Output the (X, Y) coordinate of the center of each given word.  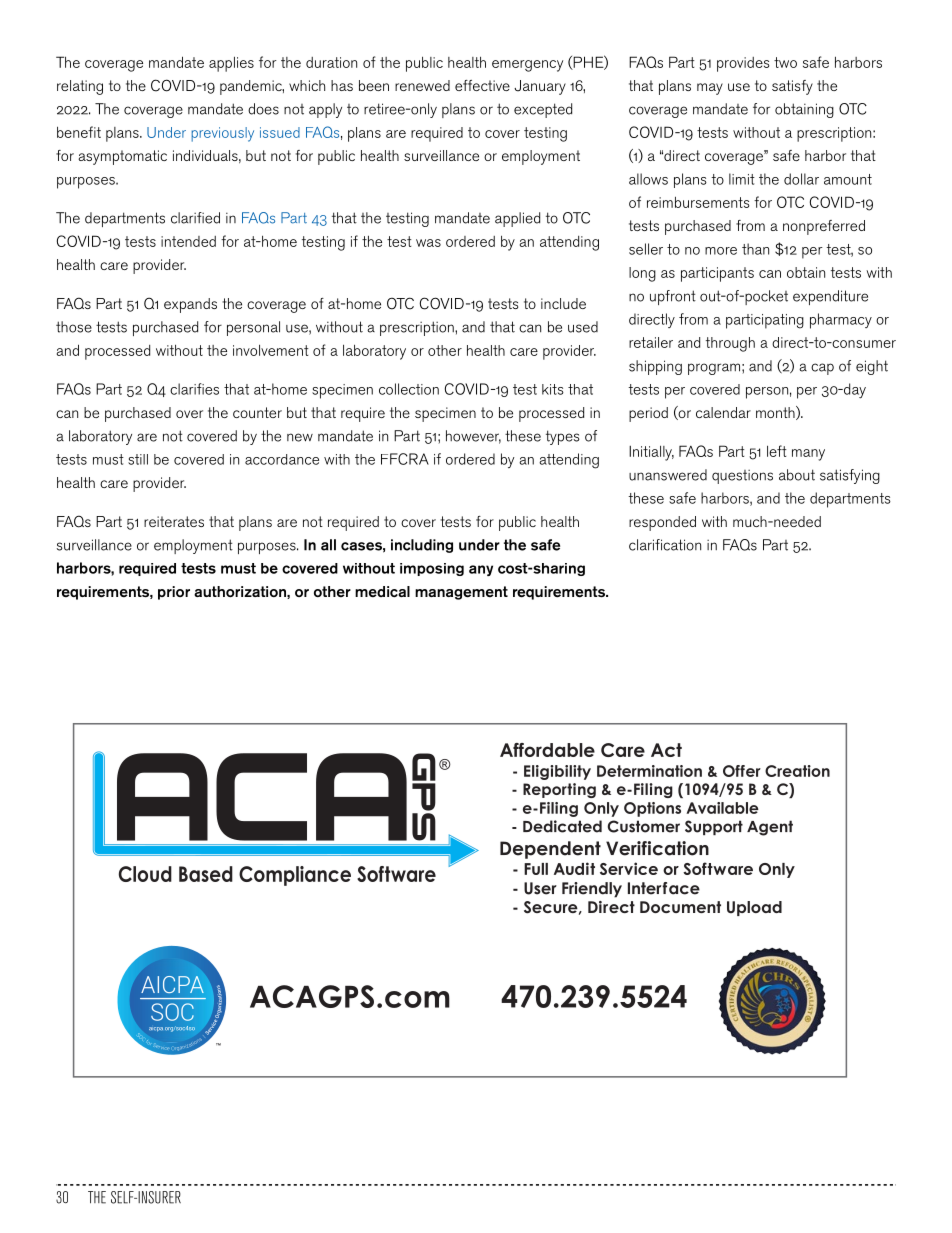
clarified (195, 218)
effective (482, 85)
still (138, 459)
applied (517, 219)
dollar (801, 179)
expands (190, 305)
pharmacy (841, 321)
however (473, 437)
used (583, 327)
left (777, 451)
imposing (432, 569)
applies (231, 64)
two (785, 62)
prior (174, 593)
